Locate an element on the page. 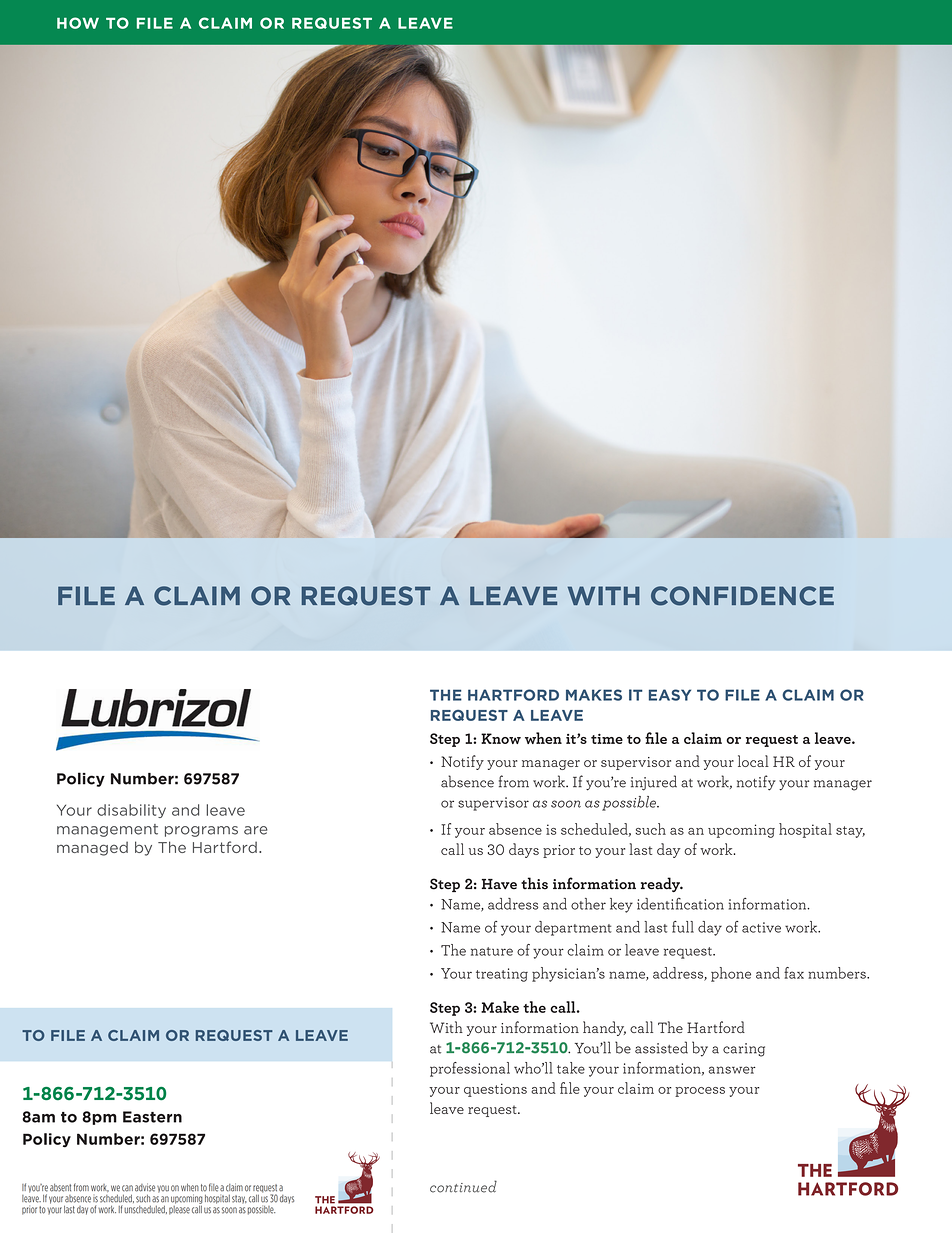 This image has height=1233, width=952. HOW is located at coordinates (78, 23).
